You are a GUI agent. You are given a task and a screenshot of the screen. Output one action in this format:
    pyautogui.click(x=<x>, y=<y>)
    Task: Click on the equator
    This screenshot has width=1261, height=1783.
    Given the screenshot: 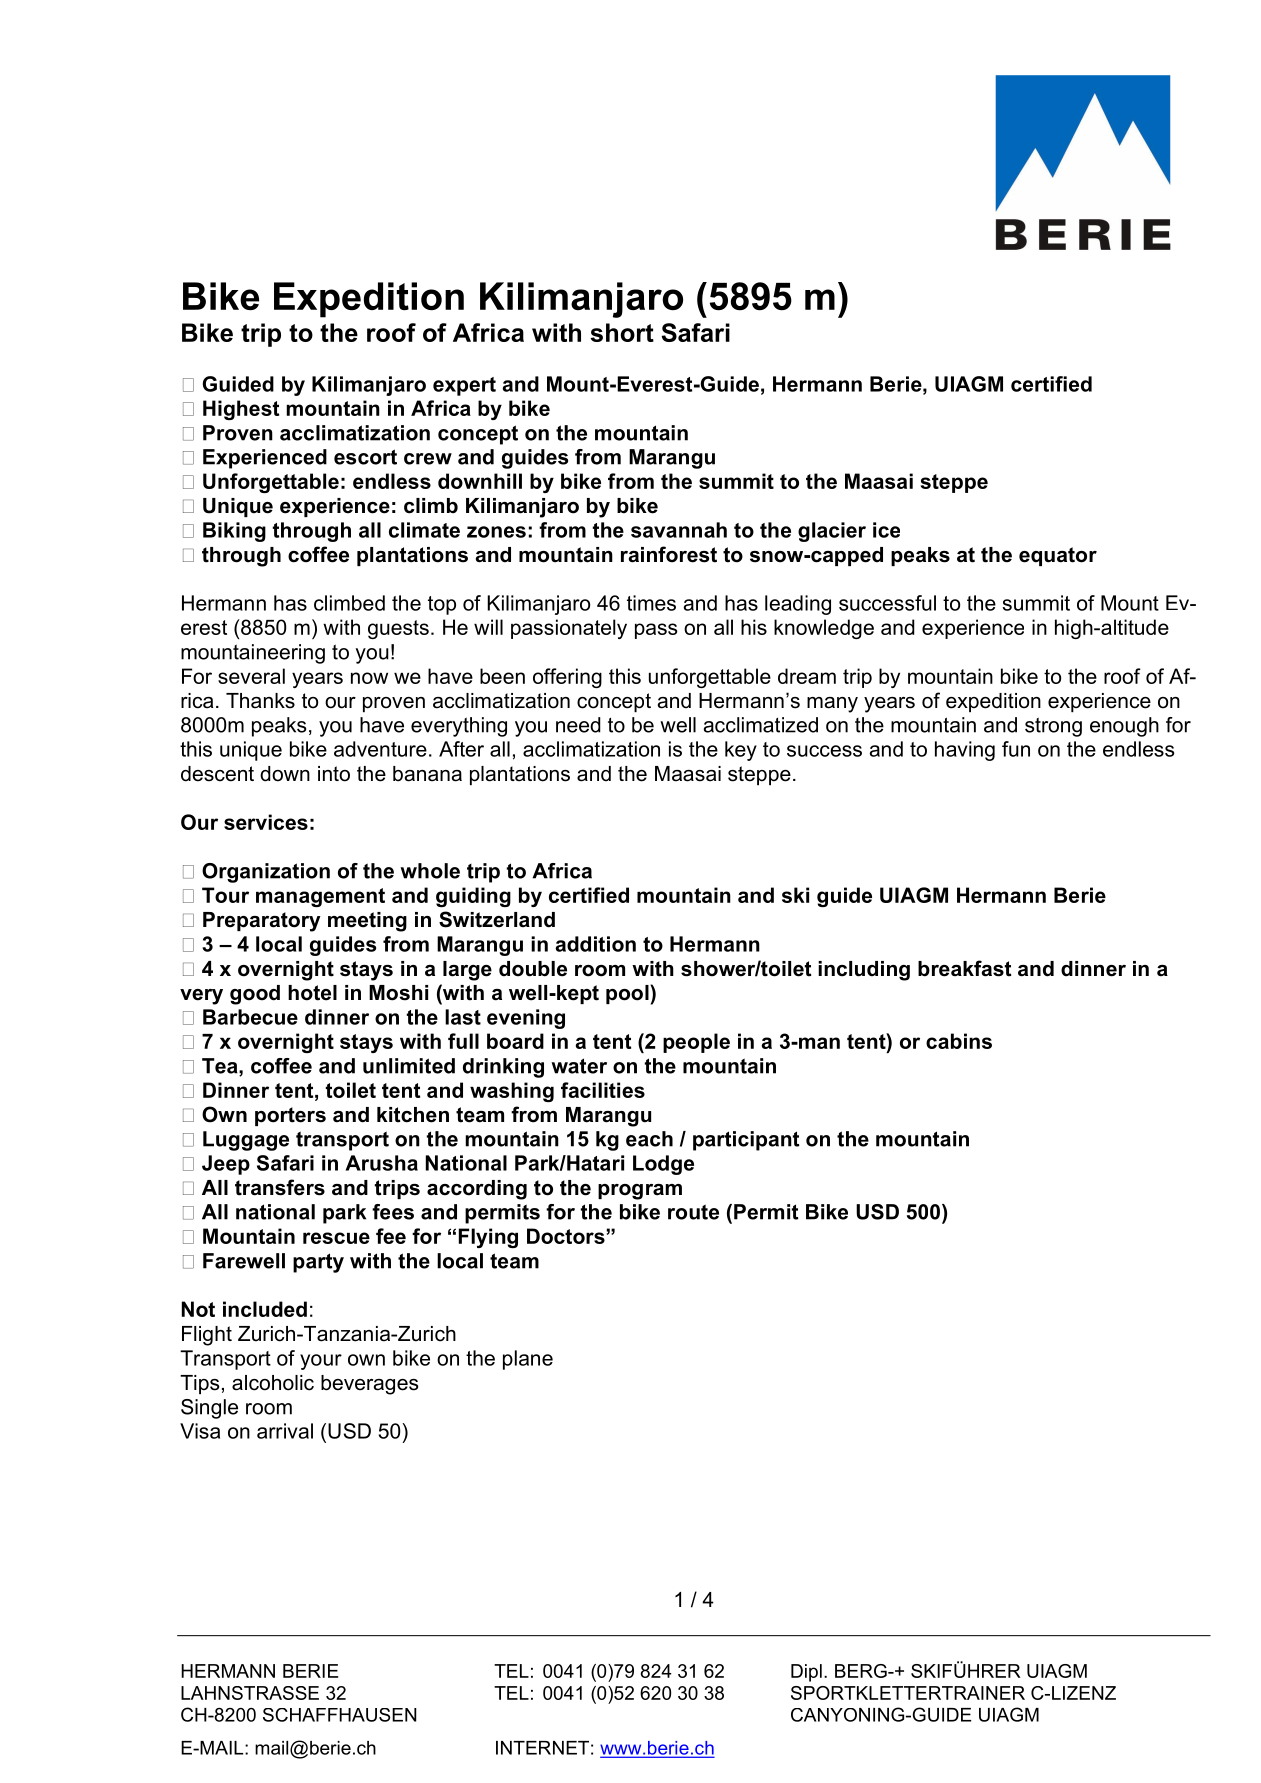 What is the action you would take?
    pyautogui.click(x=1058, y=556)
